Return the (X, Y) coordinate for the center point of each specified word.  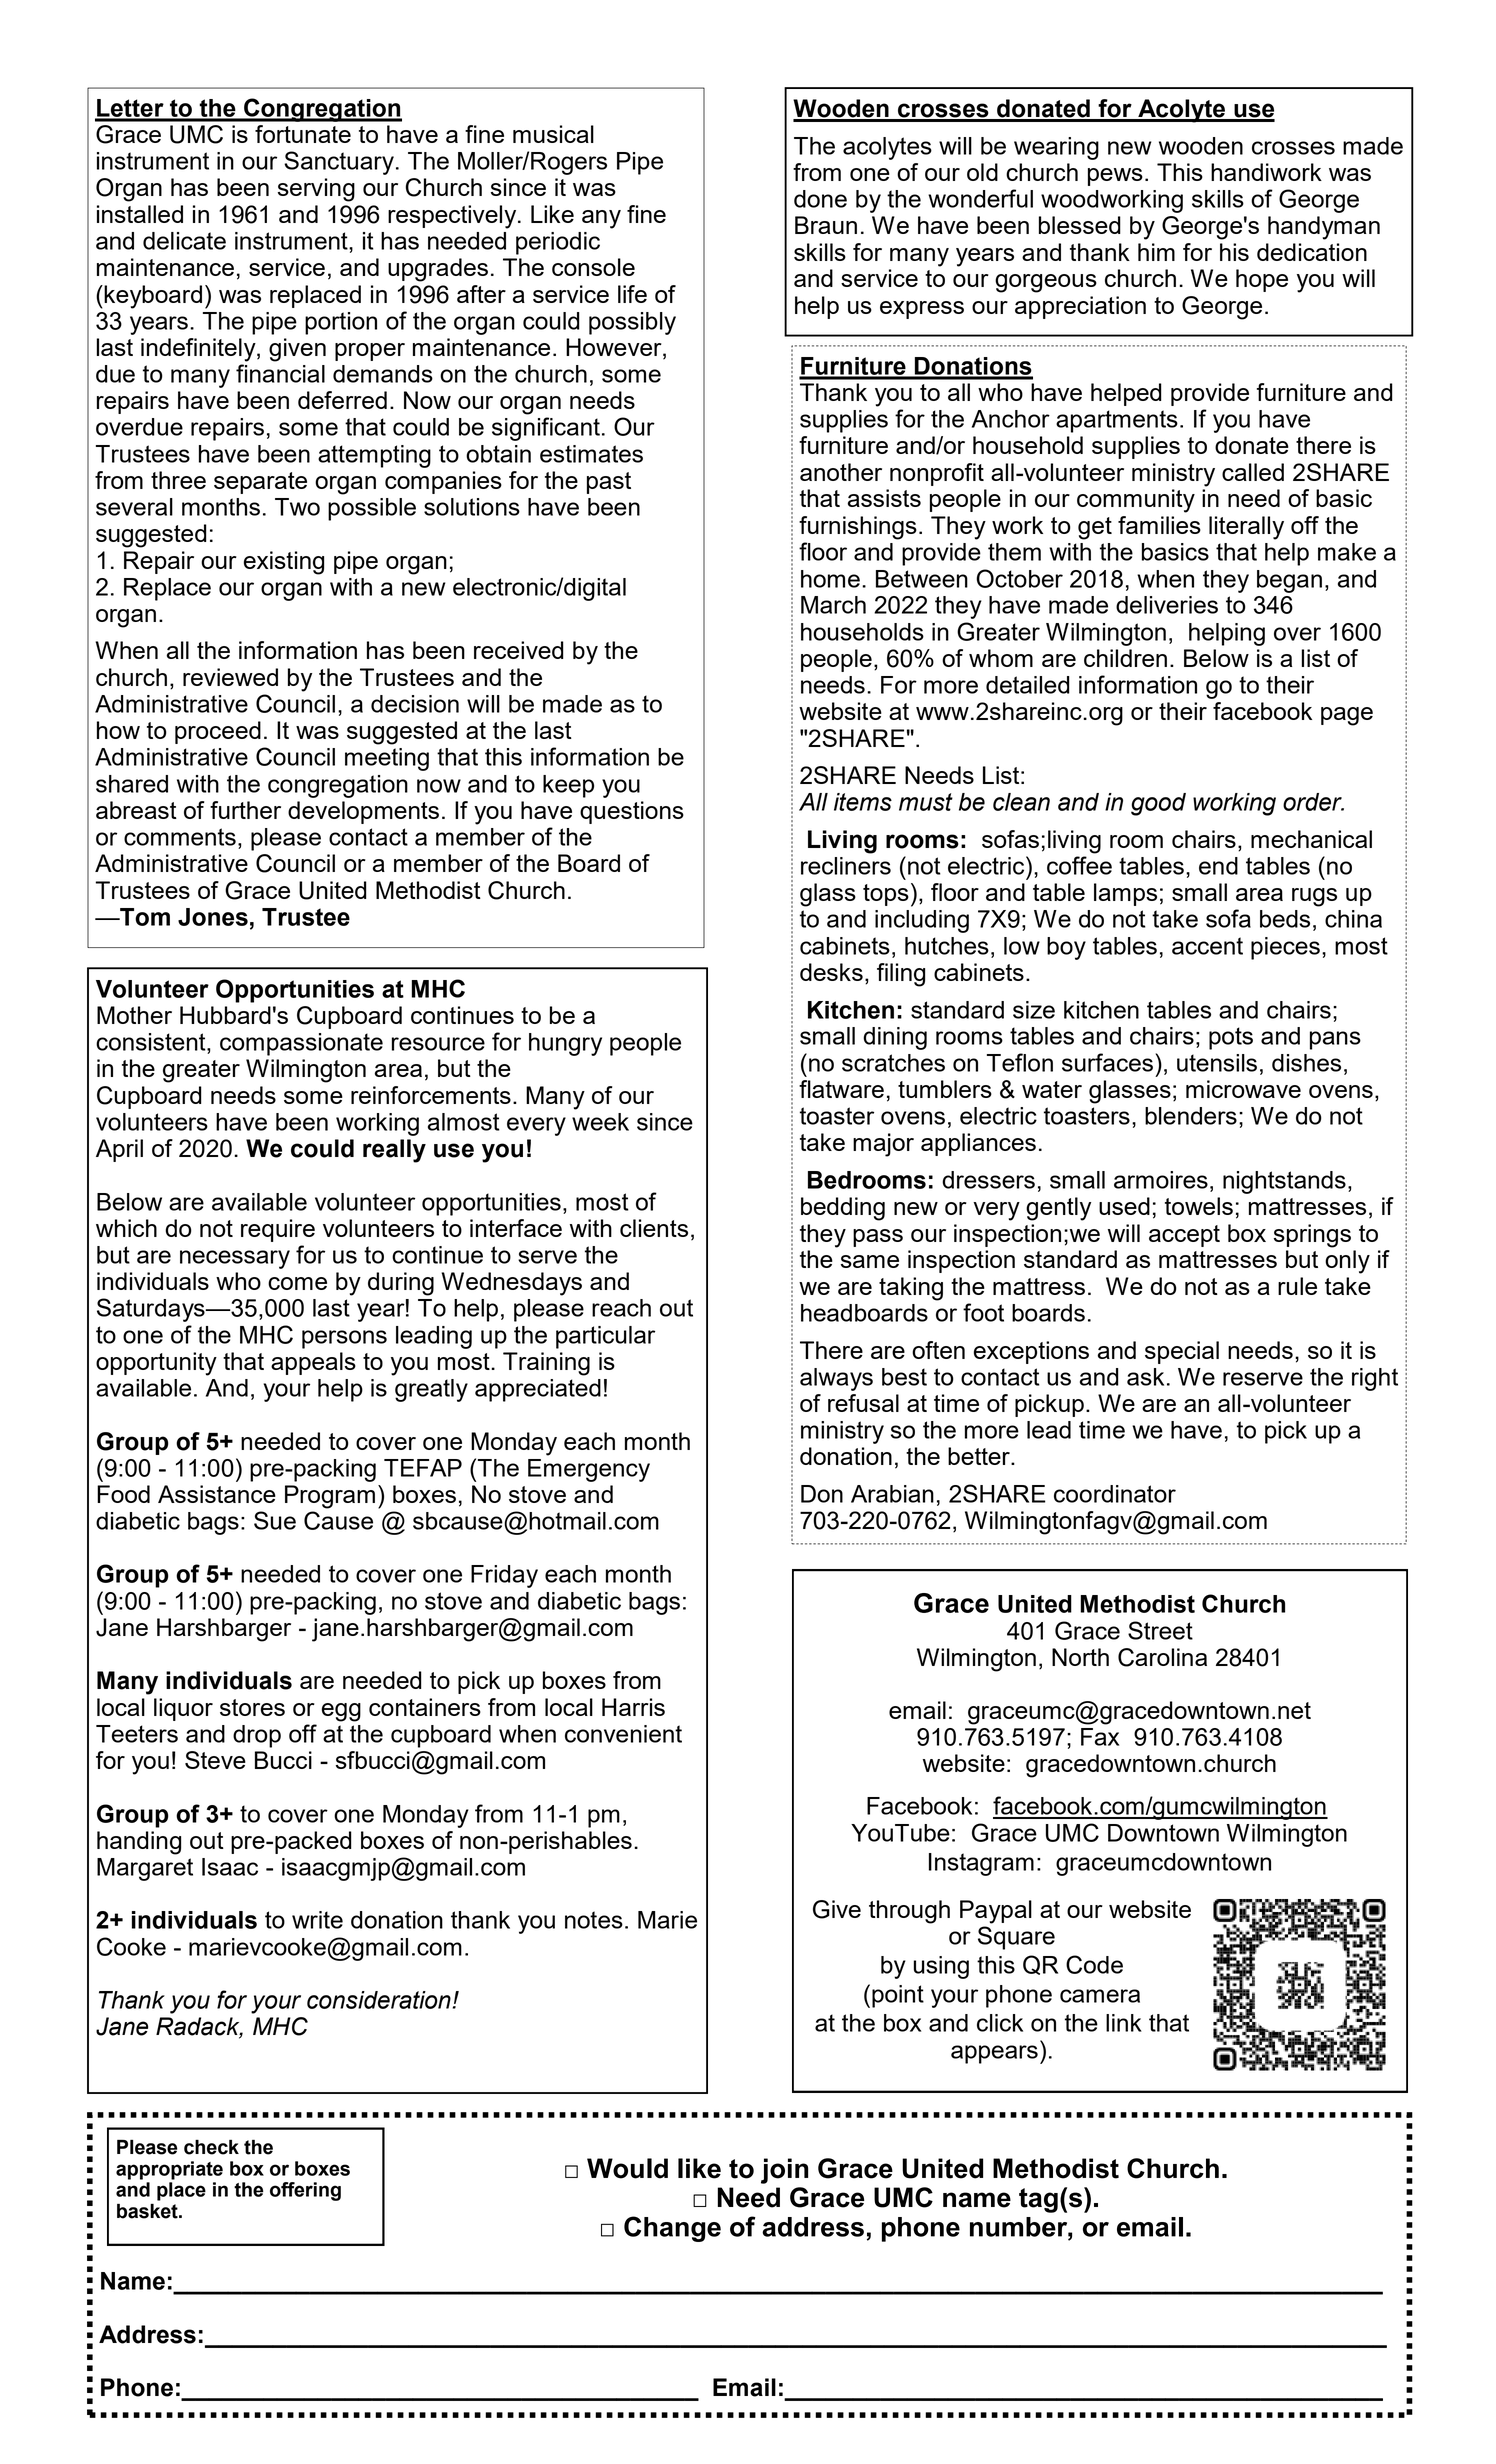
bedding (843, 1209)
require (278, 1230)
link (1124, 2023)
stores (252, 1707)
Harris (633, 1707)
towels (1199, 1206)
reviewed (230, 677)
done (820, 199)
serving (316, 190)
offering (305, 2191)
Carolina (1162, 1657)
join (784, 2171)
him (1156, 252)
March (833, 605)
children (1125, 658)
